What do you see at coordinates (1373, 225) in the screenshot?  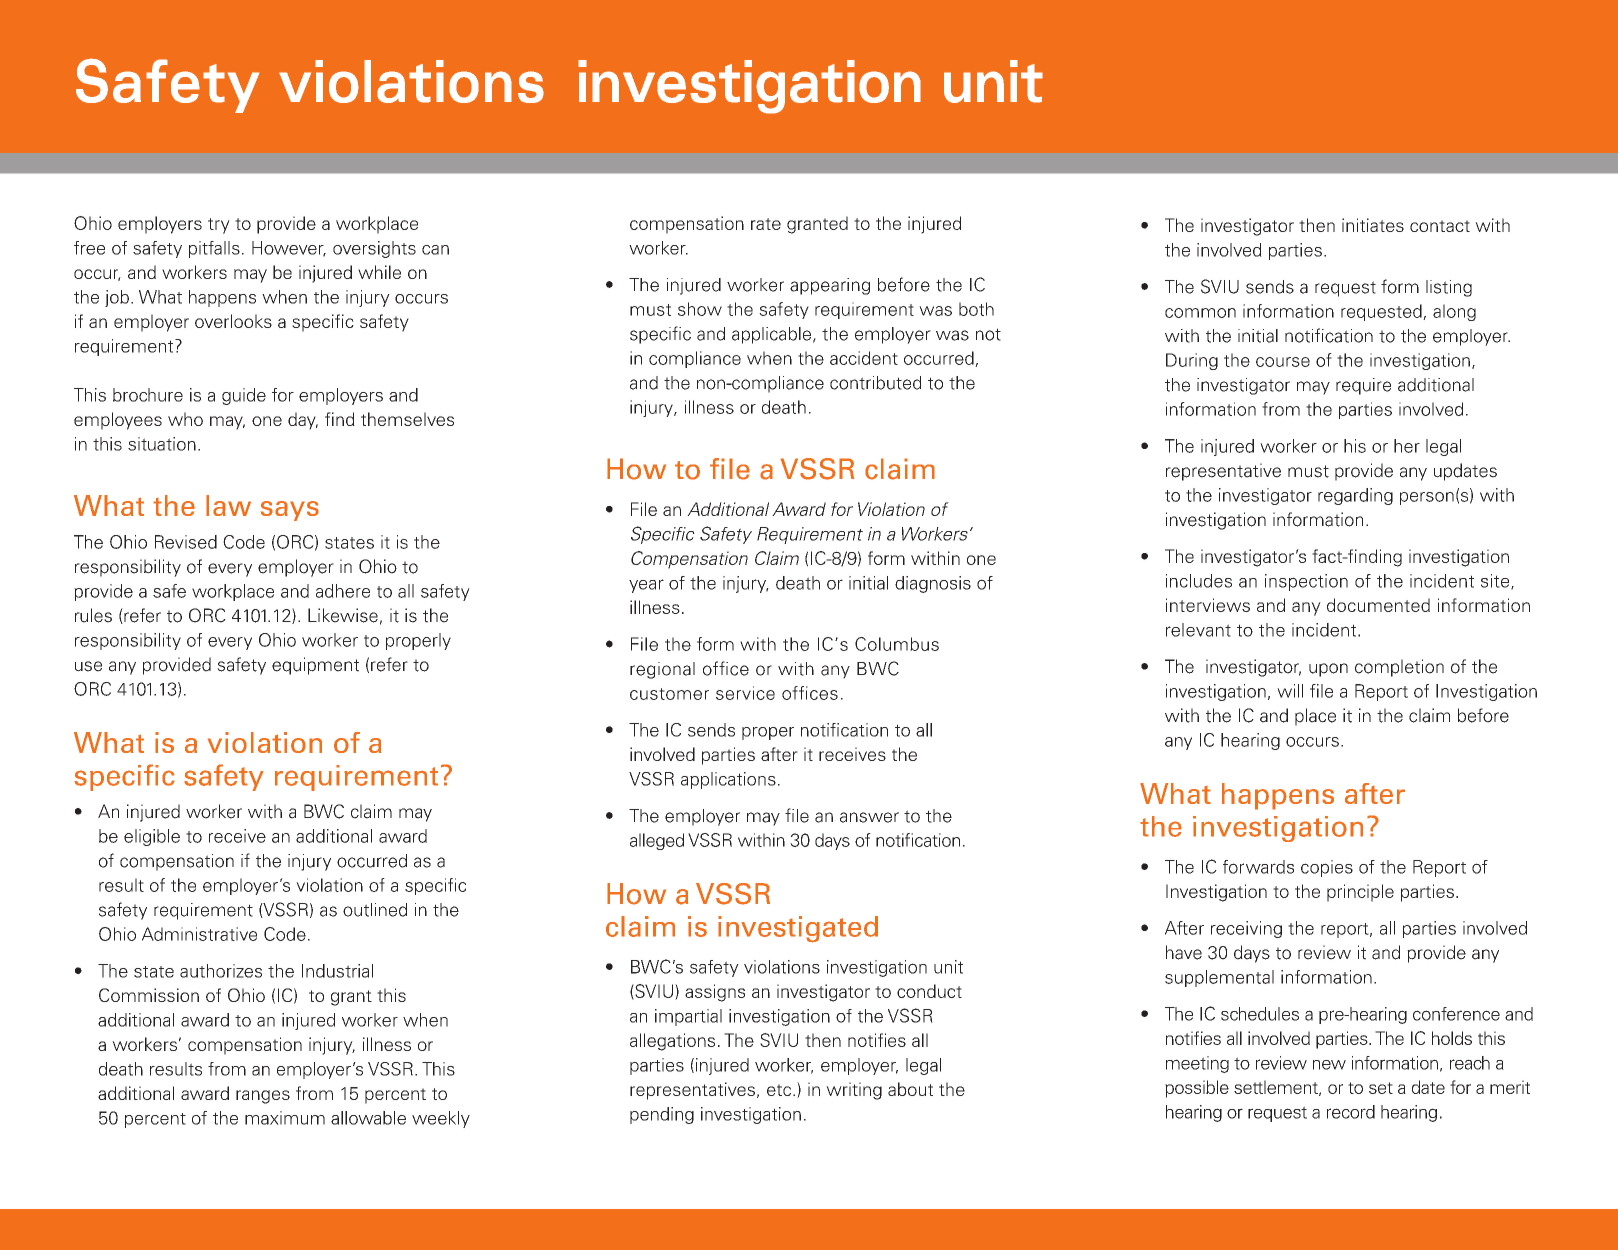 I see `initiates` at bounding box center [1373, 225].
